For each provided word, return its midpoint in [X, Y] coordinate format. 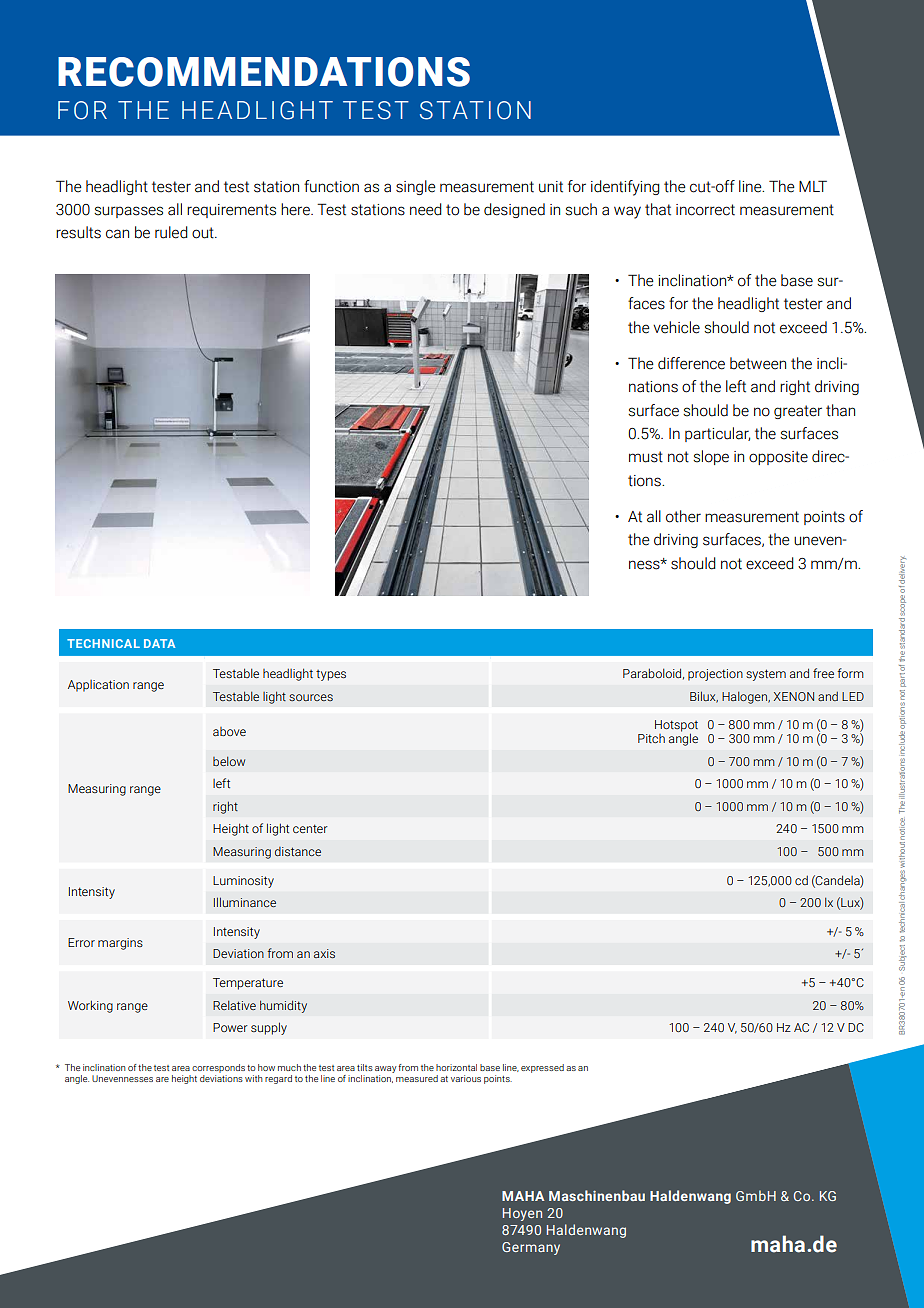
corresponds [218, 1068]
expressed [542, 1068]
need [426, 209]
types [331, 675]
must [646, 457]
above [229, 731]
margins [120, 944]
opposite [778, 458]
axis [324, 953]
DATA [159, 643]
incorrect [705, 210]
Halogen [745, 698]
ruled [171, 232]
